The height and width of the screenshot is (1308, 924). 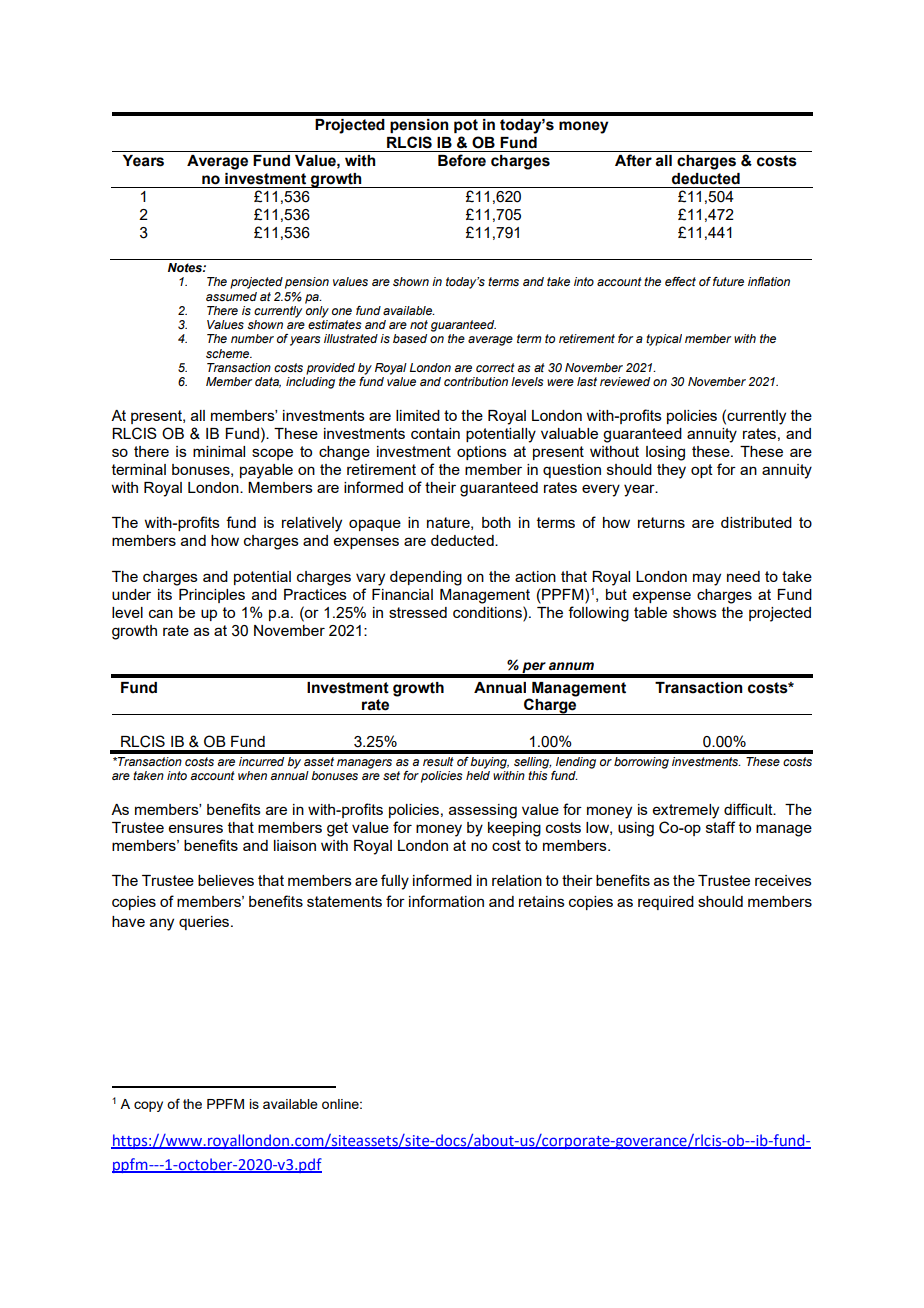 What do you see at coordinates (212, 596) in the screenshot?
I see `Principles` at bounding box center [212, 596].
